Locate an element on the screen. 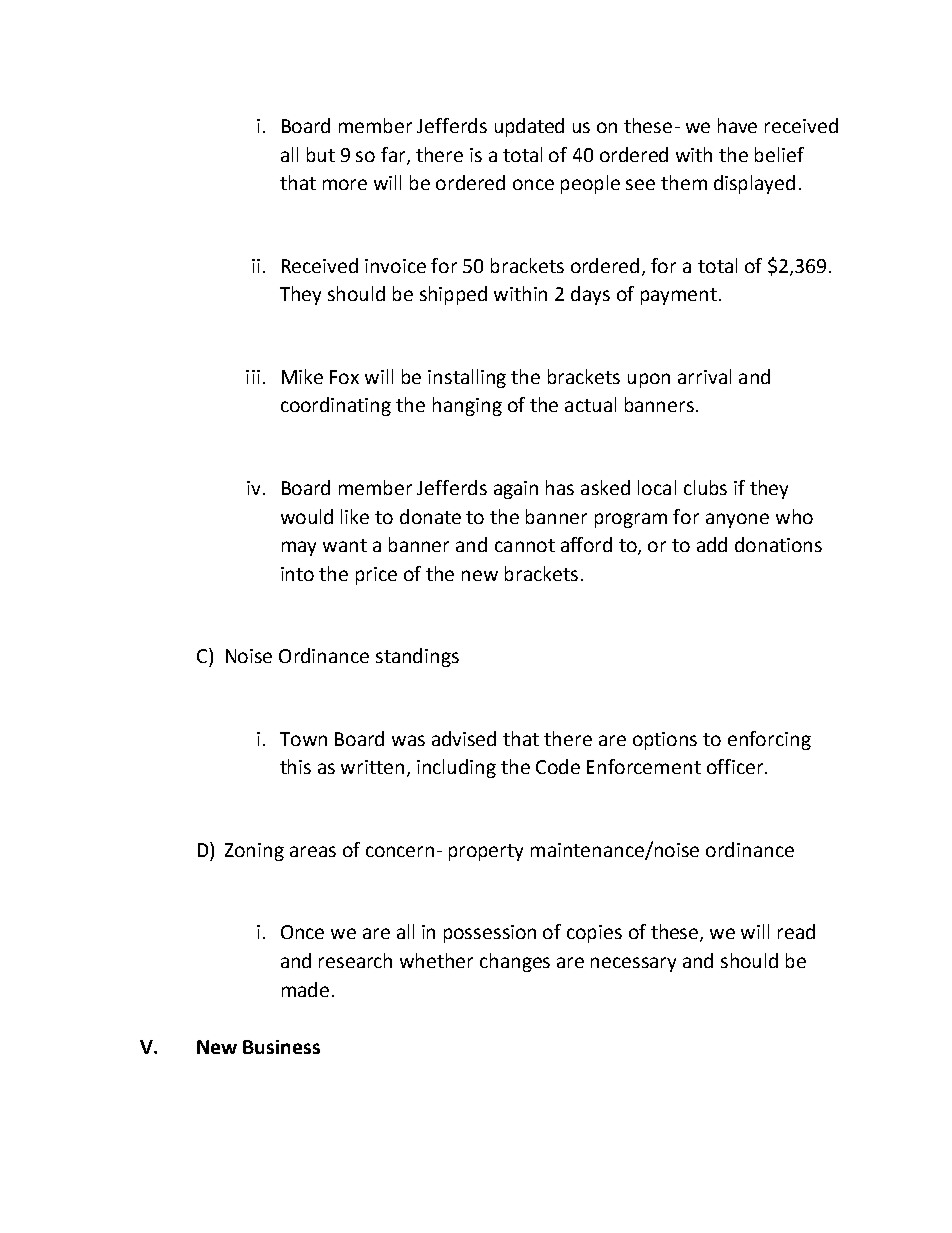 The width and height of the screenshot is (952, 1233). necessary is located at coordinates (633, 964).
